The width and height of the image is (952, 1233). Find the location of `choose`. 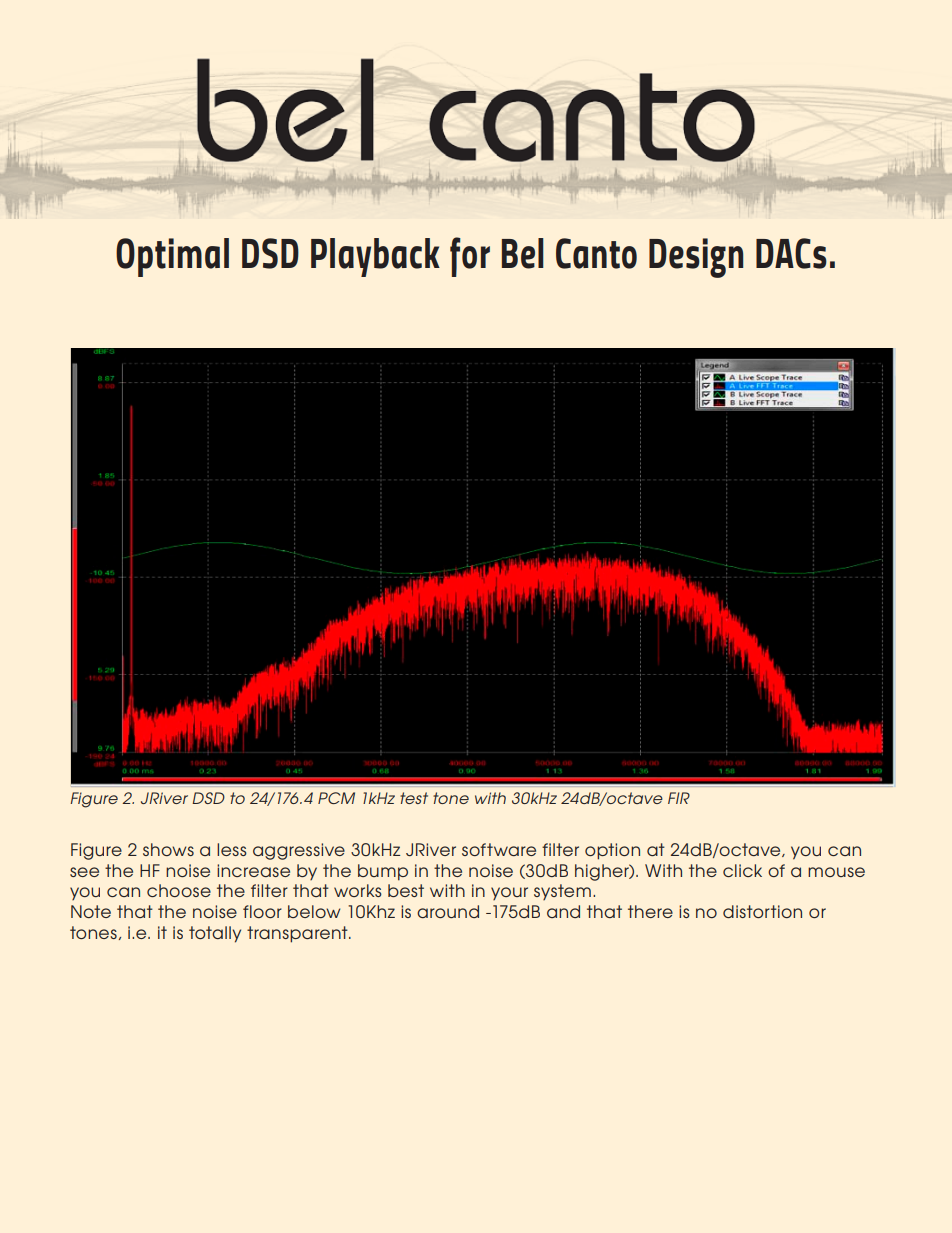

choose is located at coordinates (179, 890).
